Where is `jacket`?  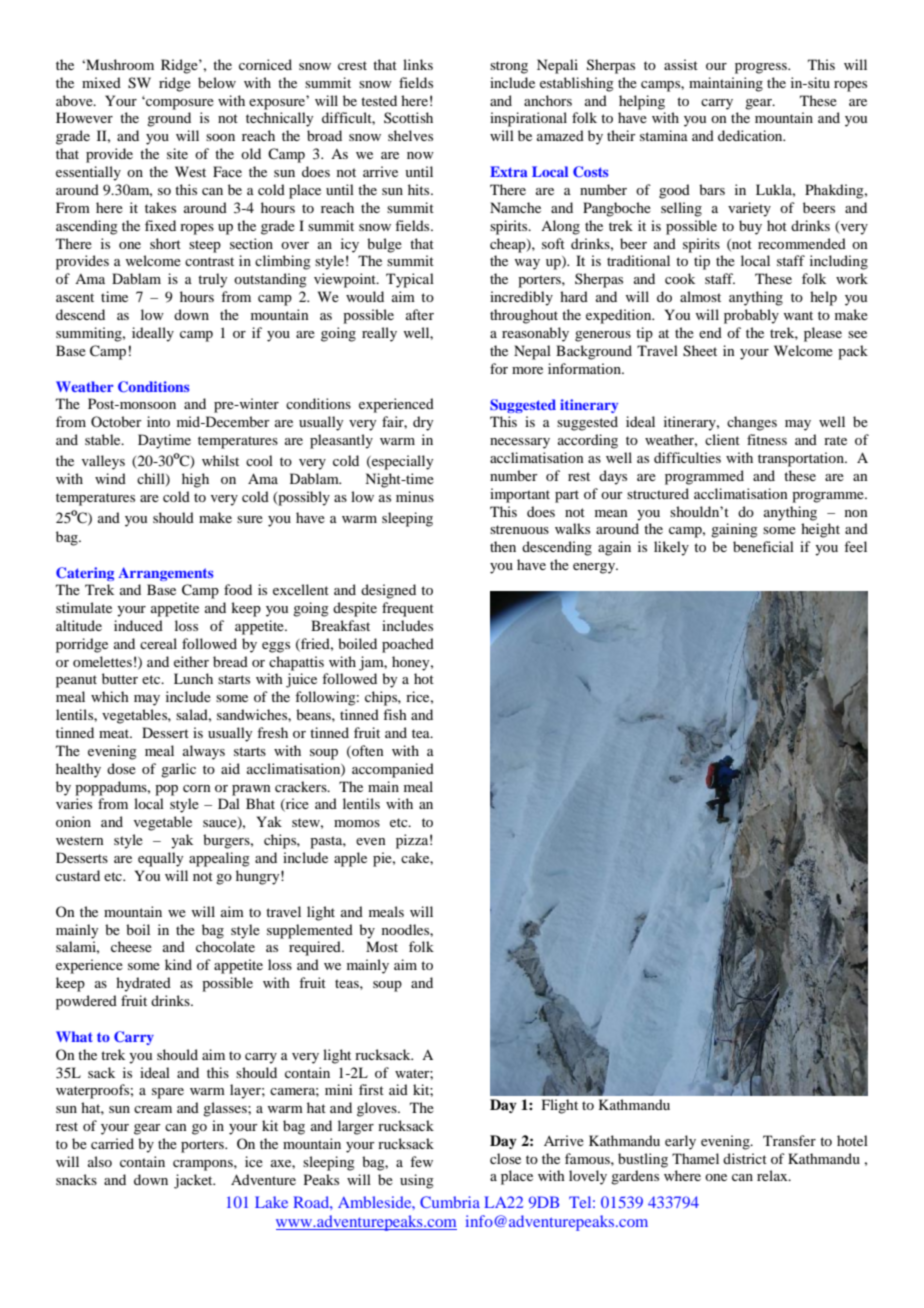
jacket is located at coordinates (194, 1181).
